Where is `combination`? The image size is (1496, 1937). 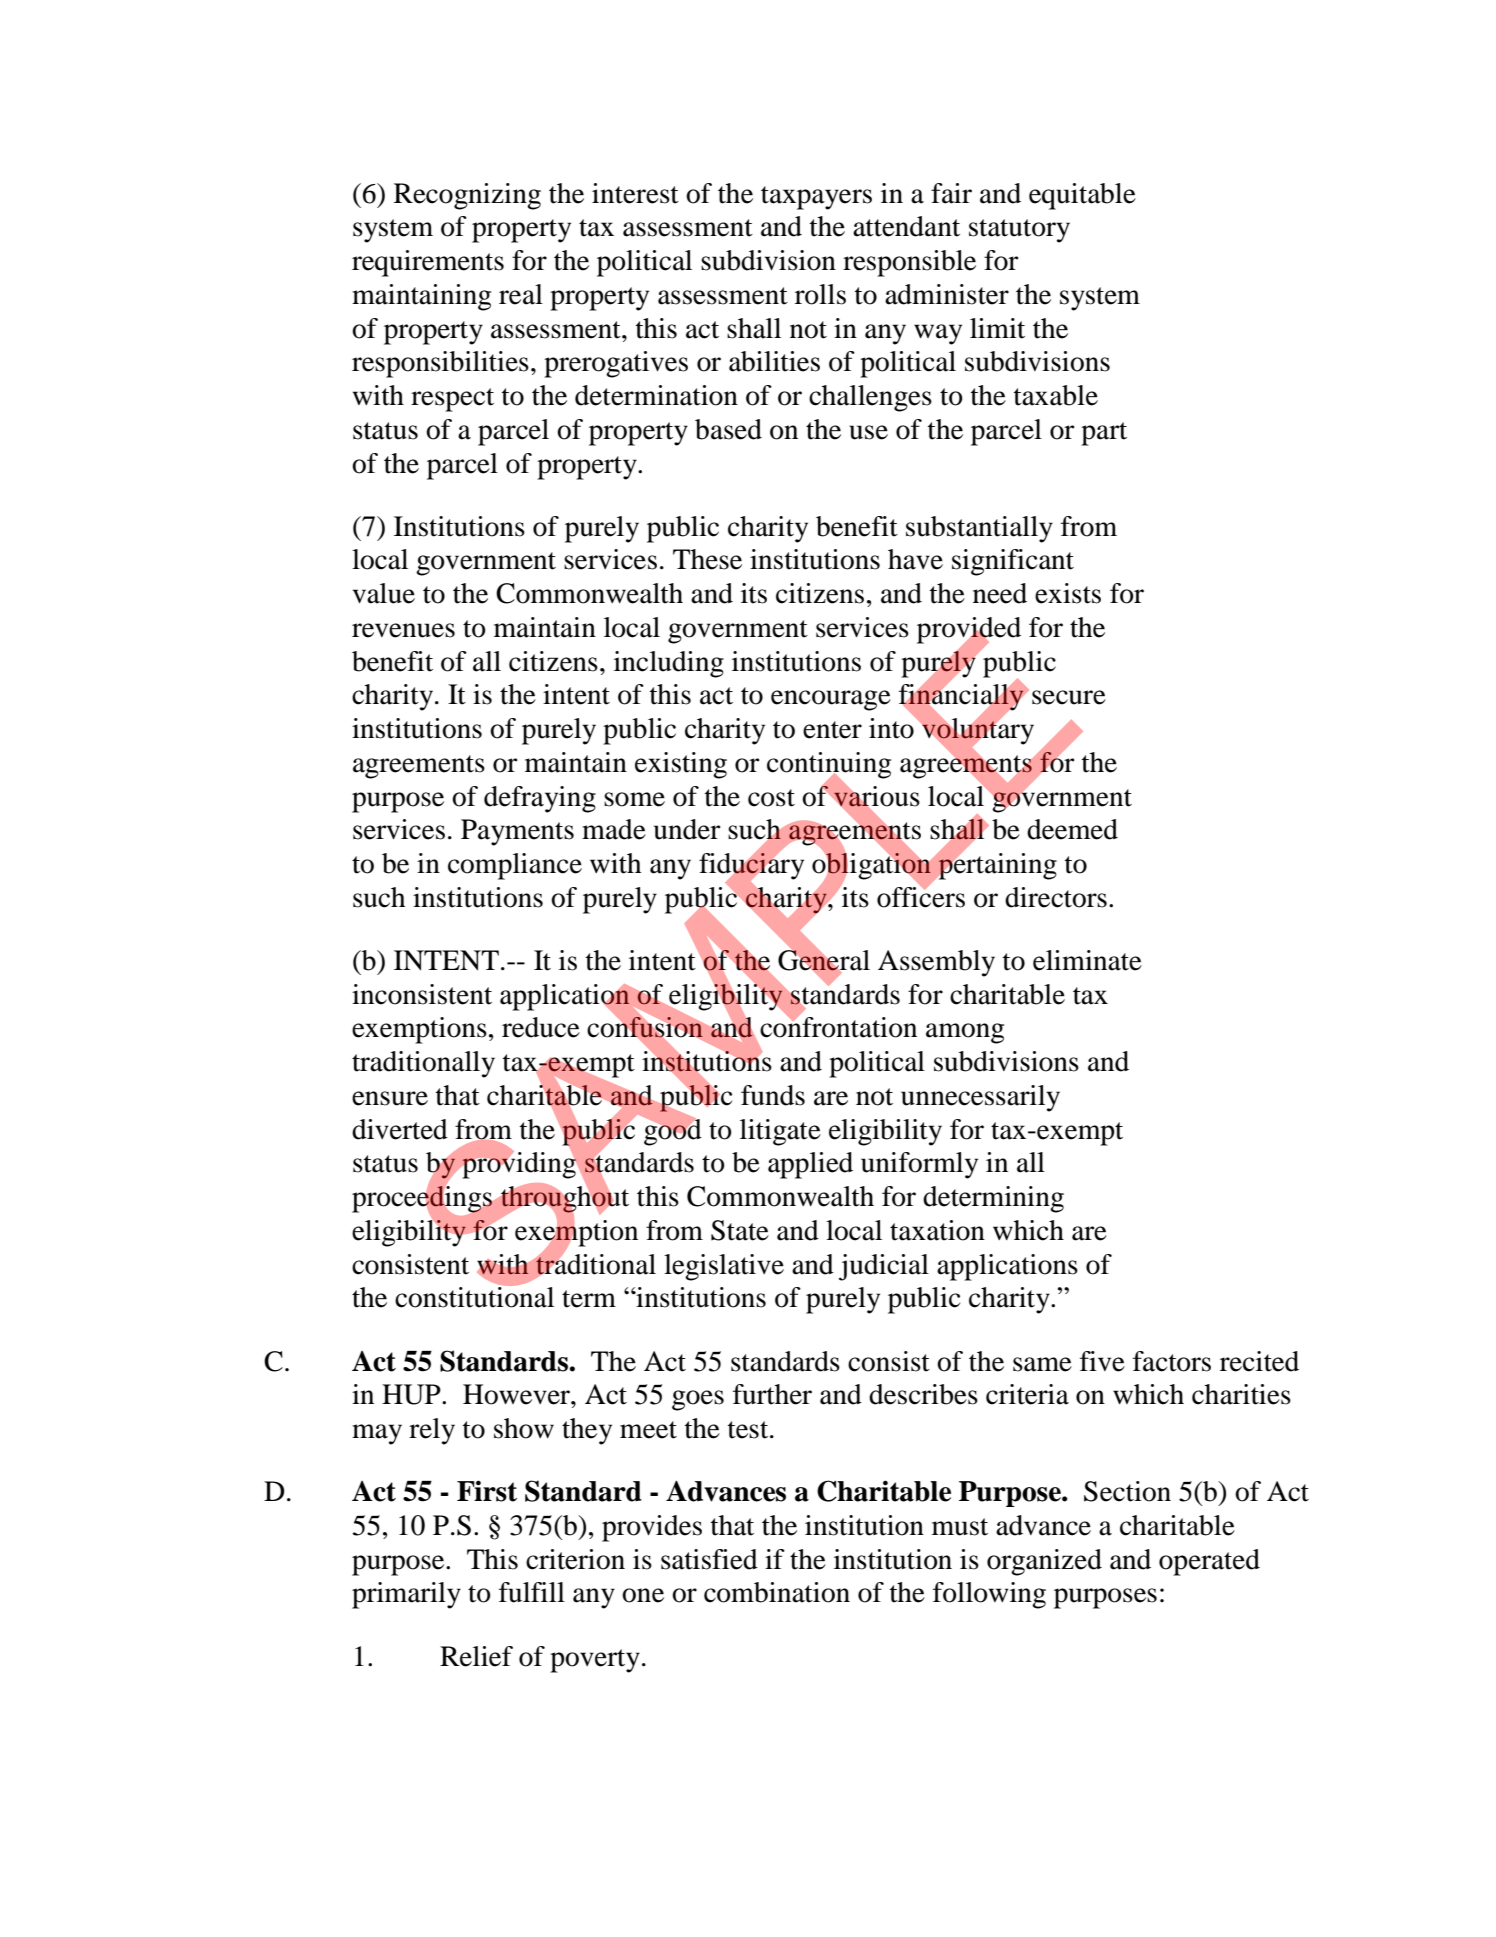
combination is located at coordinates (777, 1592).
